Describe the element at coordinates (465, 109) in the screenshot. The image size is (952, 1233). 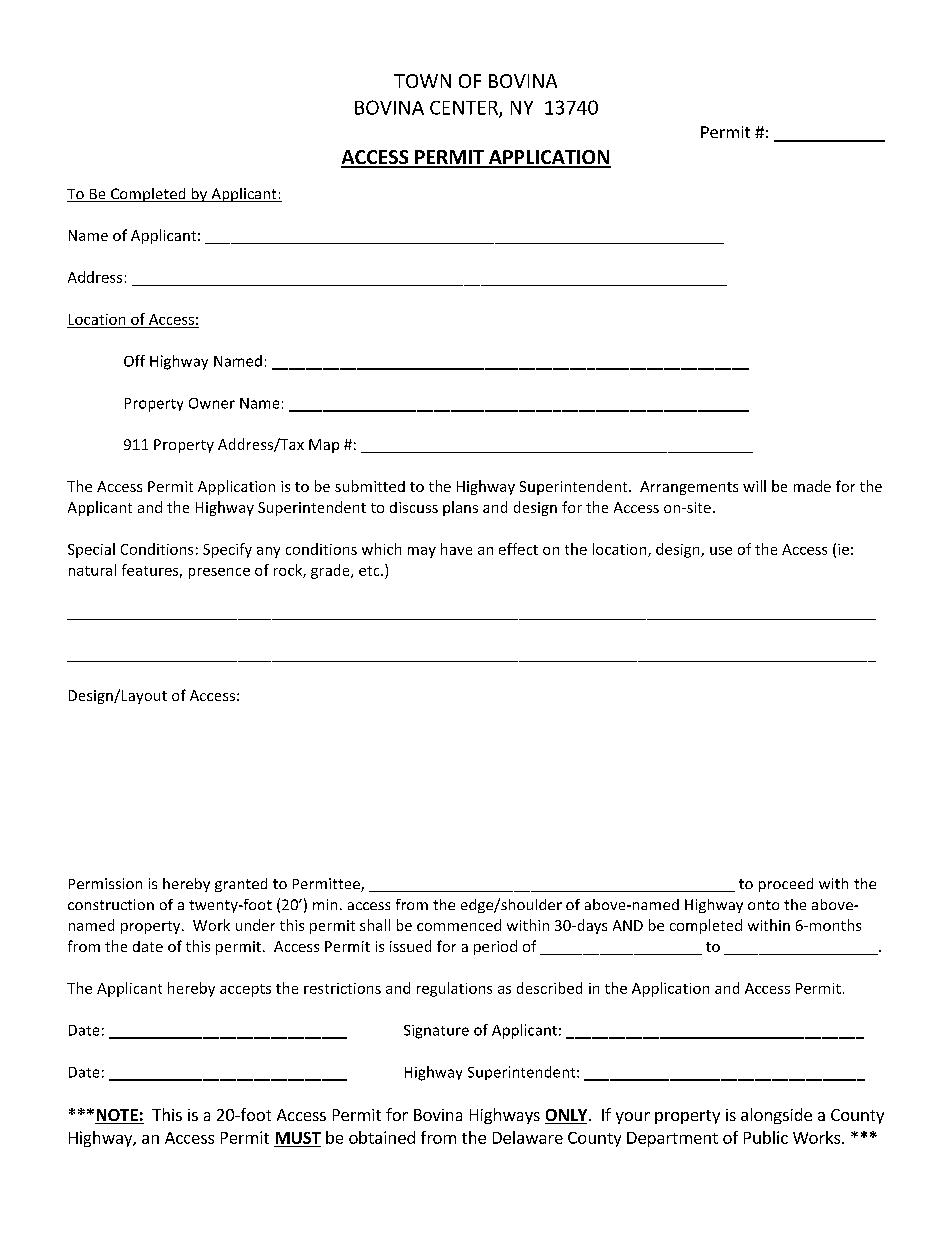
I see `CENTER` at that location.
